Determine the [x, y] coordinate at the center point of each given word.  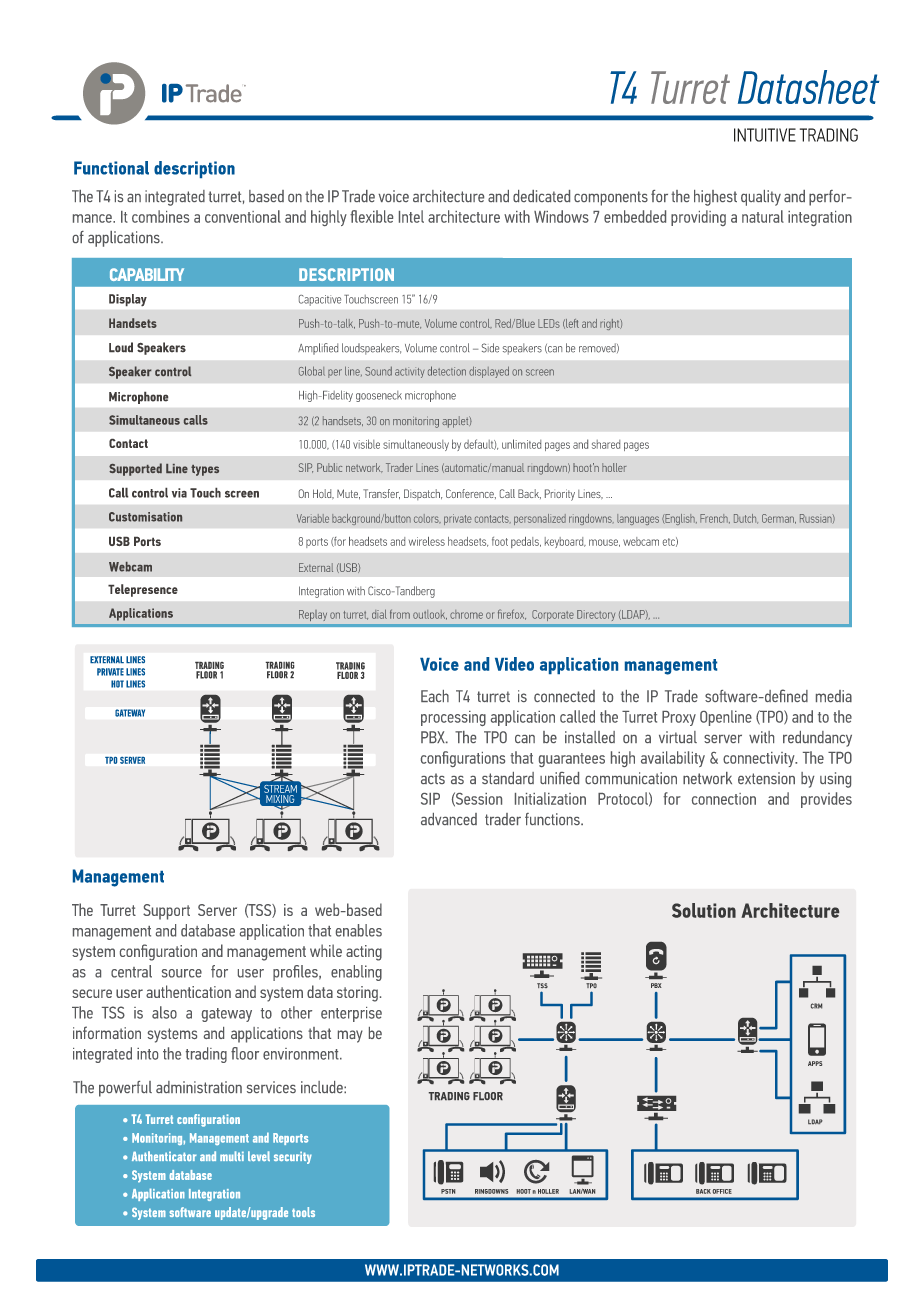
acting [364, 953]
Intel [411, 216]
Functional [111, 168]
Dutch [746, 519]
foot [500, 541]
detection [447, 371]
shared [606, 444]
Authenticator [164, 1156]
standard [508, 778]
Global [312, 371]
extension [766, 778]
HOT [117, 684]
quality [761, 198]
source [182, 973]
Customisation [145, 517]
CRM [816, 1006]
